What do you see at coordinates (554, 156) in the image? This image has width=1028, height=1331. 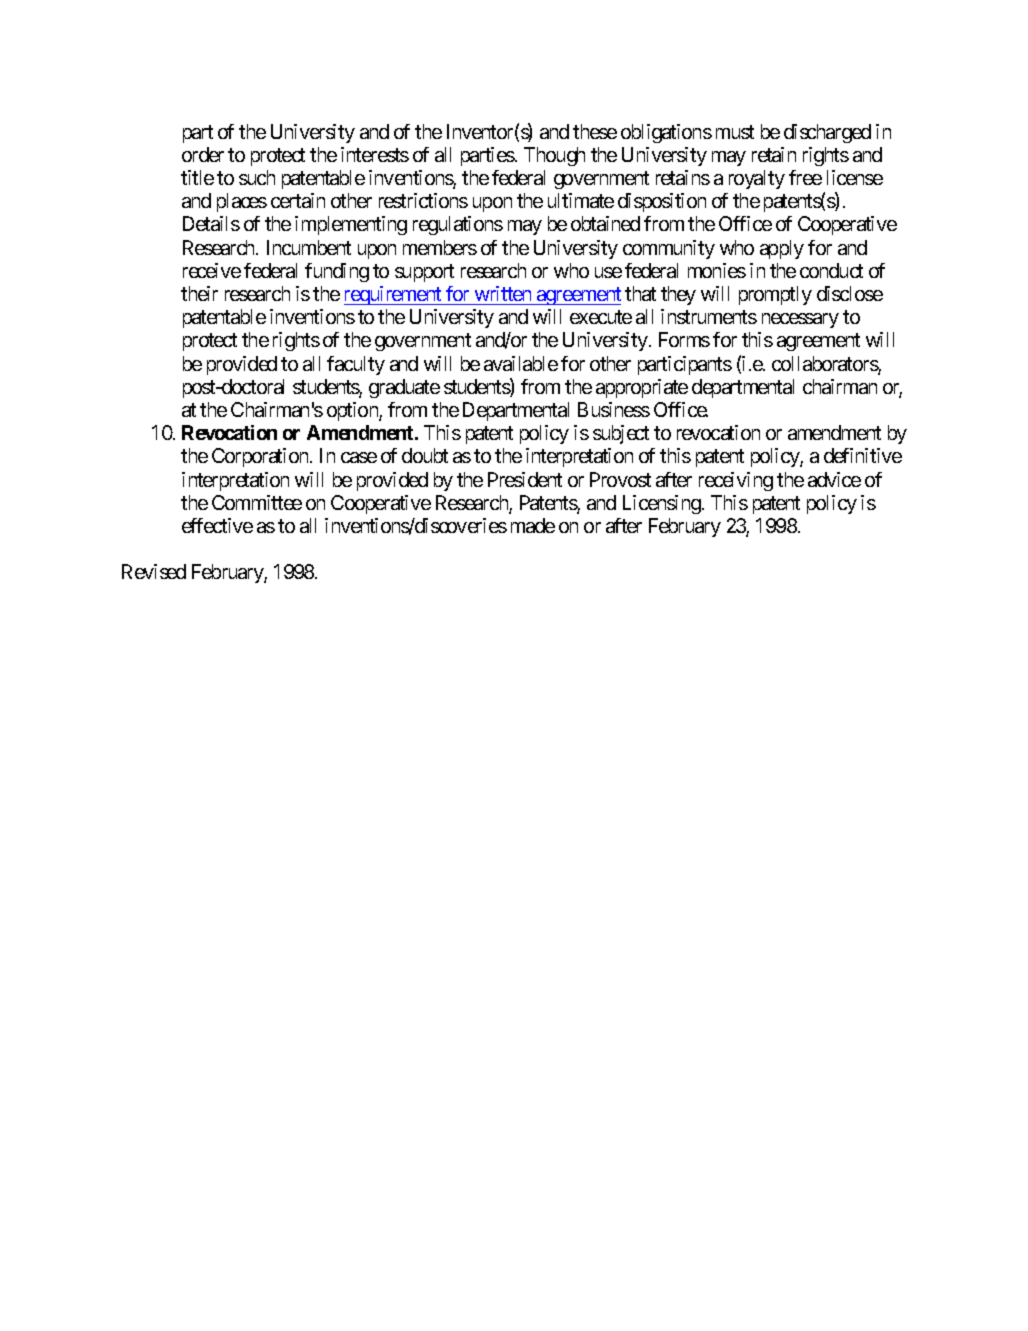 I see `Though` at bounding box center [554, 156].
